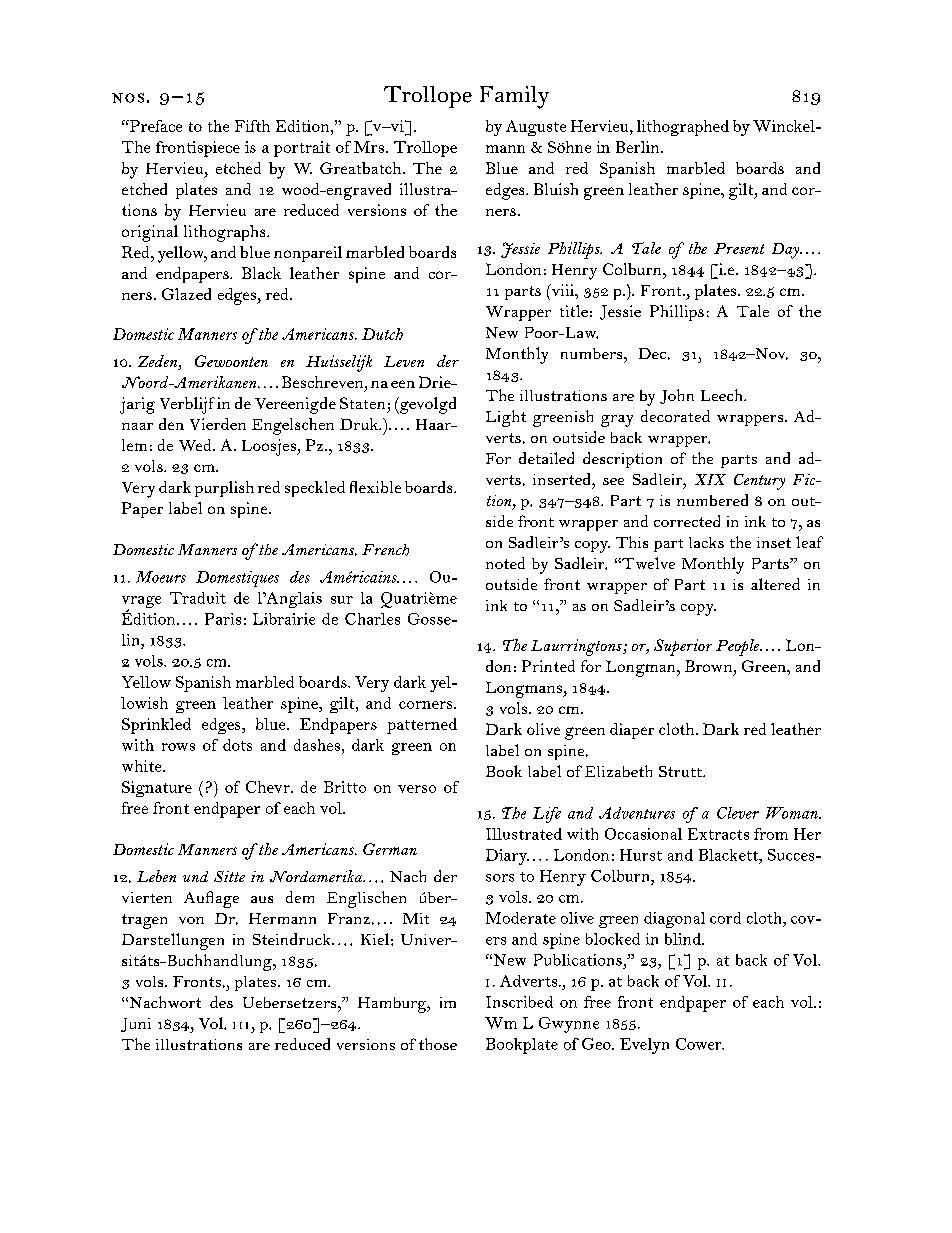 This document has height=1233, width=952. Describe the element at coordinates (514, 97) in the document. I see `Family` at that location.
